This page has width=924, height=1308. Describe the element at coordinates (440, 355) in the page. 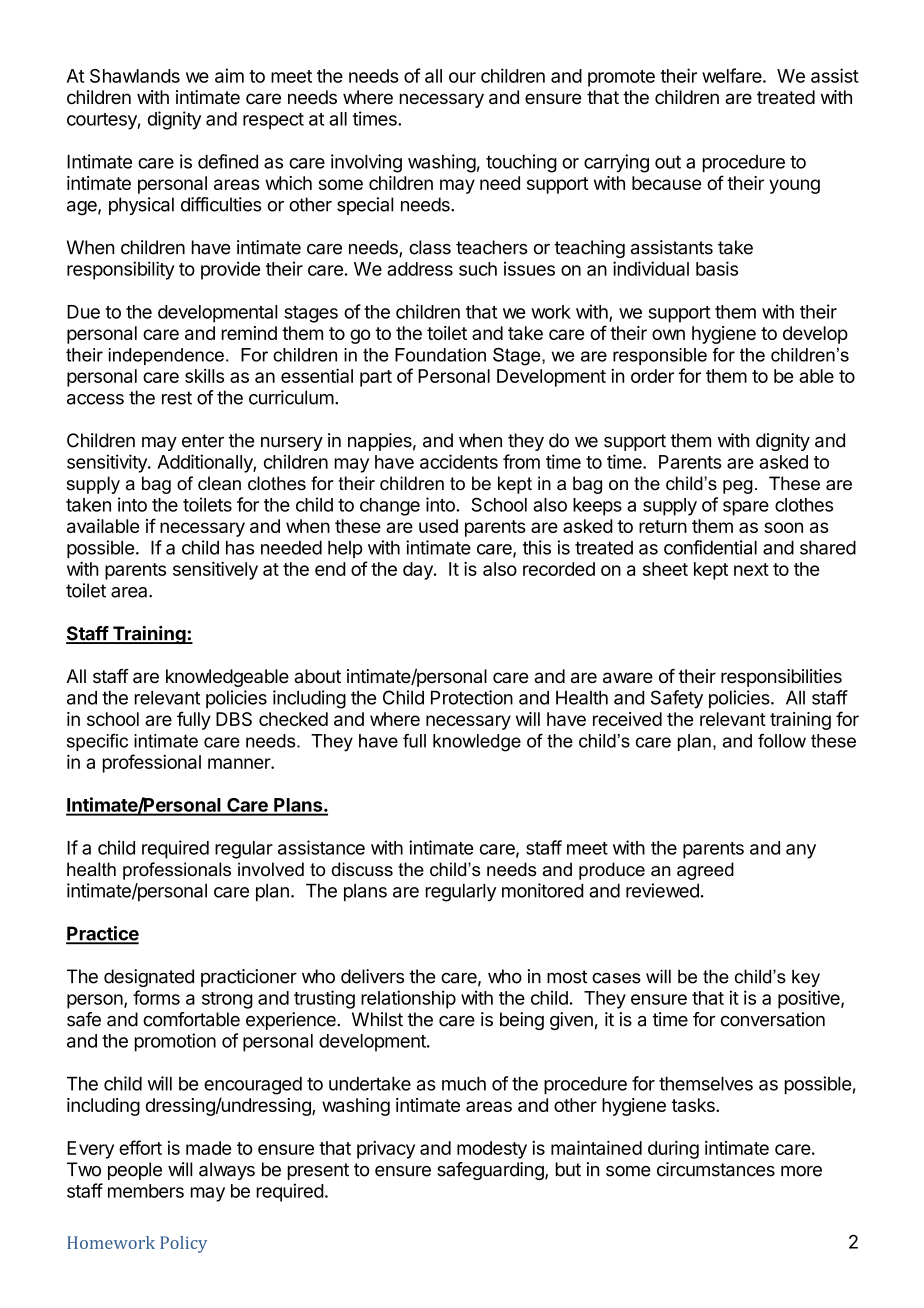

I see `Foundation` at that location.
